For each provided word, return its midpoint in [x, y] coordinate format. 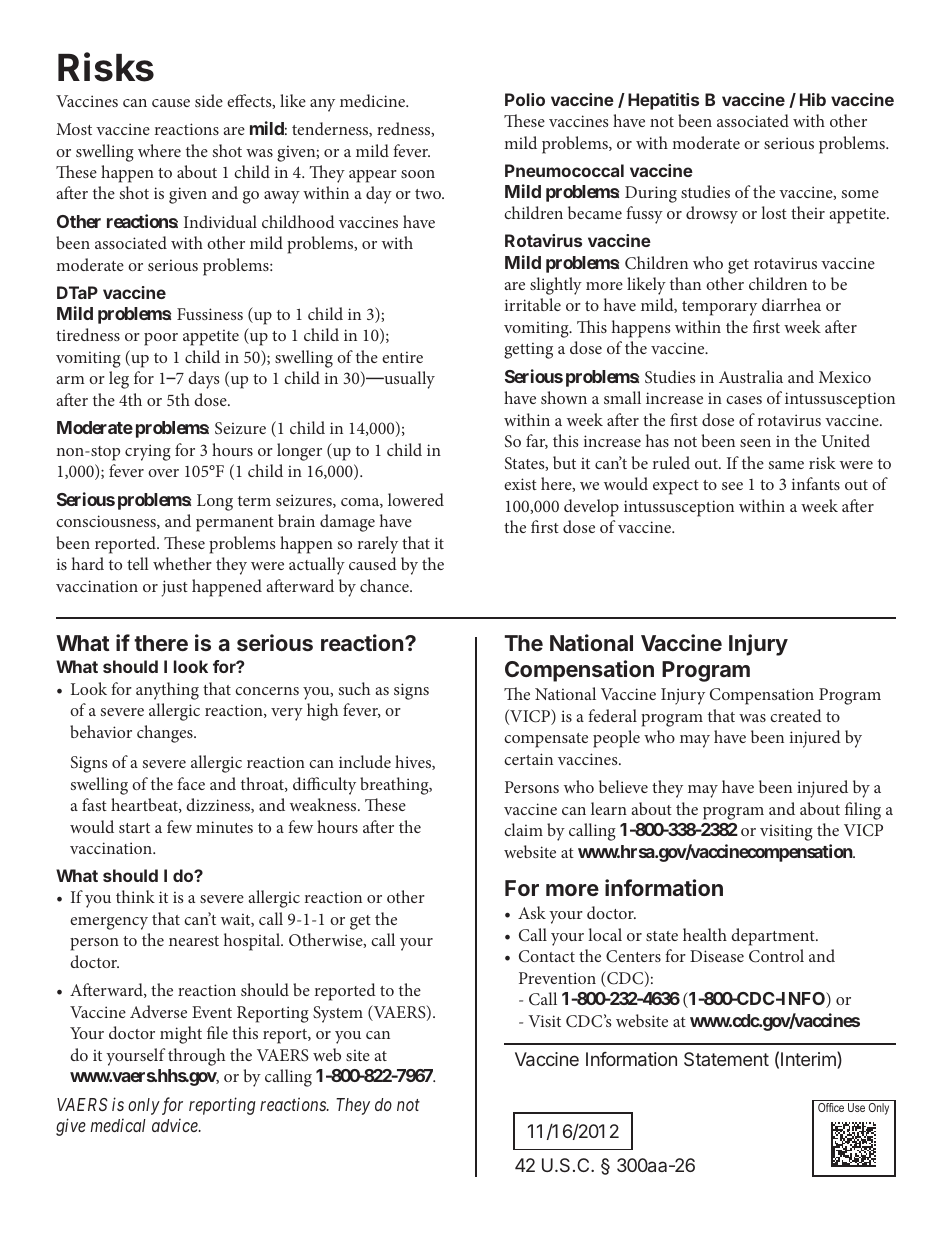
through [196, 1057]
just [175, 588]
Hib [813, 99]
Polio [525, 99]
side [209, 100]
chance [385, 585]
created [796, 715]
